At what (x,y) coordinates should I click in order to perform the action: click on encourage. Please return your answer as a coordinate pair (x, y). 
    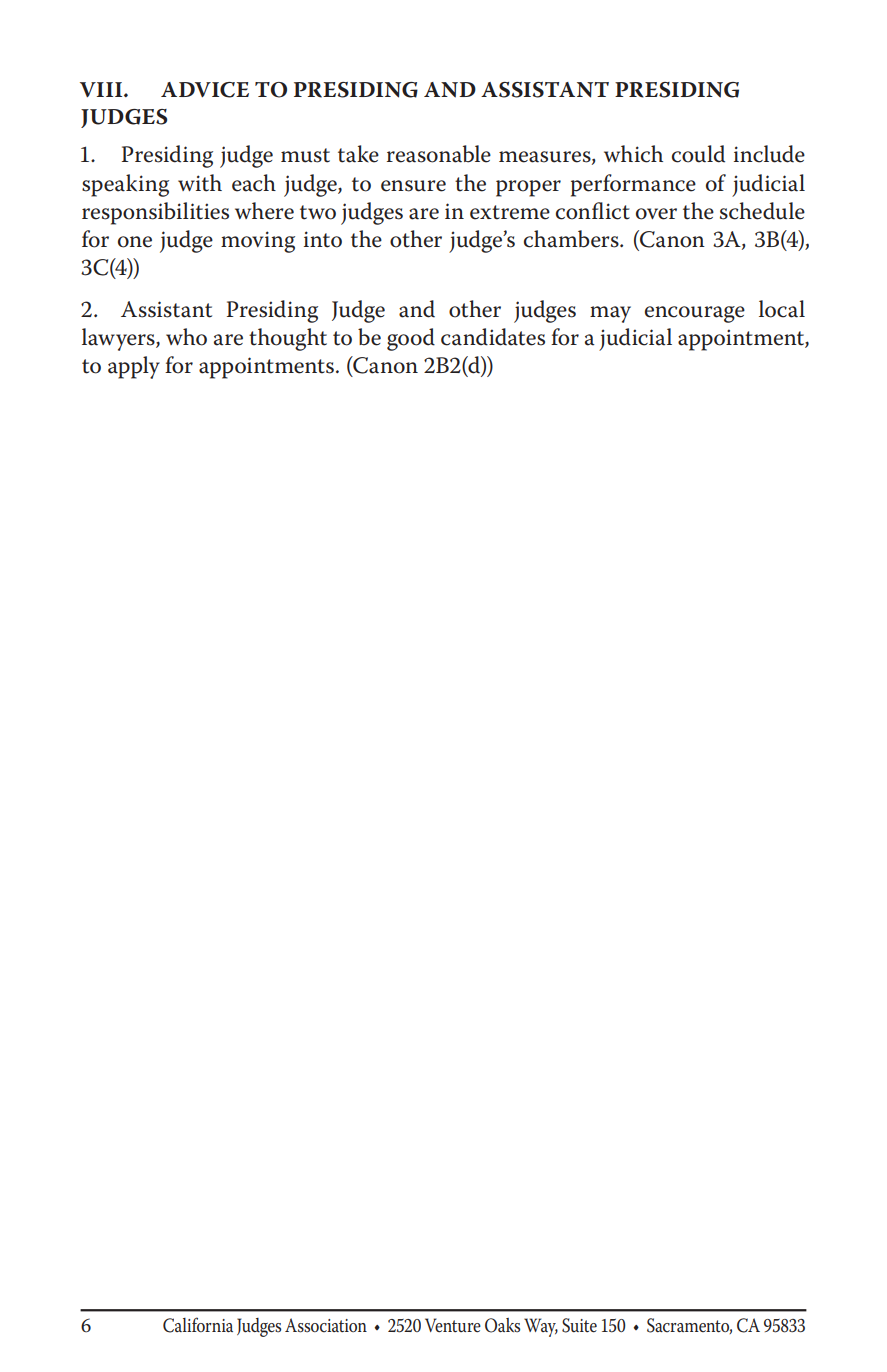
    Looking at the image, I should click on (695, 314).
